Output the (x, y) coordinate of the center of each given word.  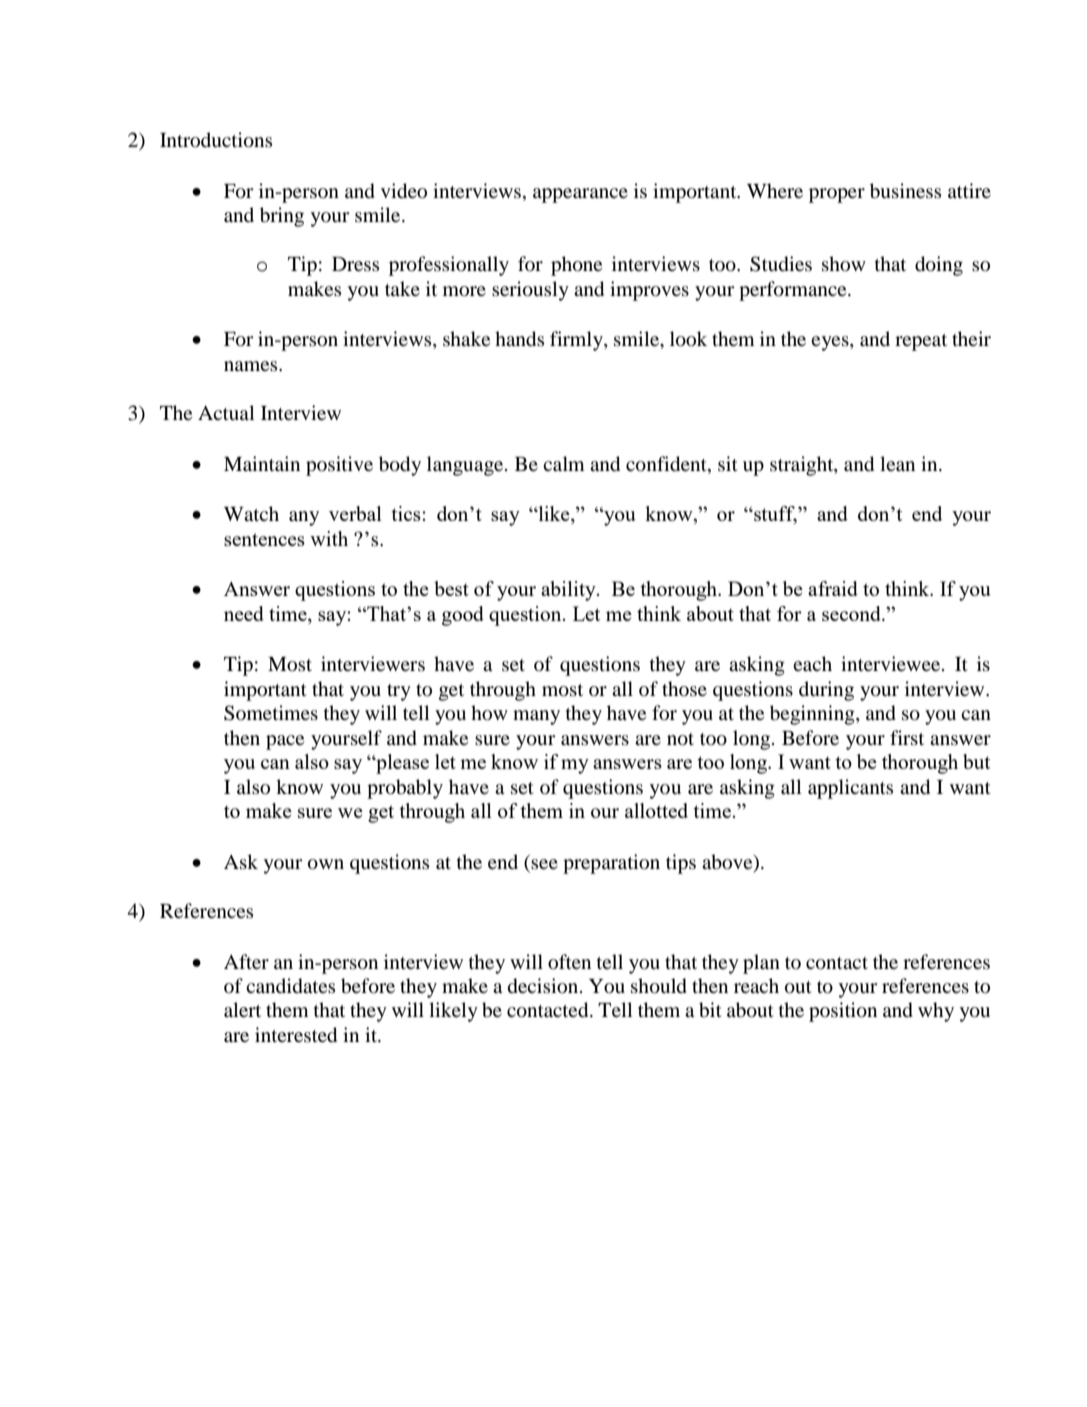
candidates (290, 986)
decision (544, 986)
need (244, 613)
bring (282, 217)
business (905, 191)
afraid (833, 588)
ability (569, 591)
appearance (580, 195)
